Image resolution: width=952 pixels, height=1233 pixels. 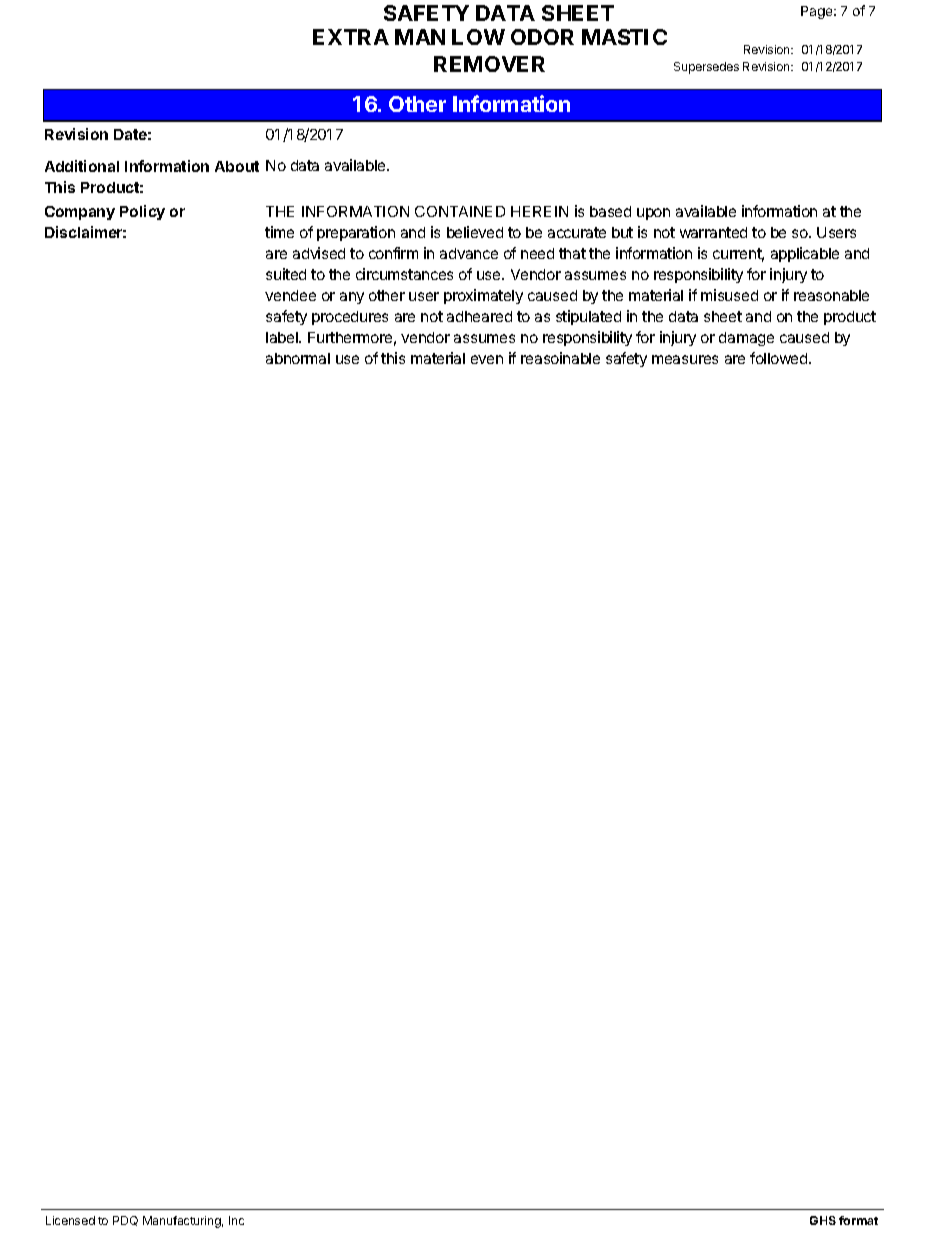 What do you see at coordinates (350, 318) in the screenshot?
I see `procedures` at bounding box center [350, 318].
